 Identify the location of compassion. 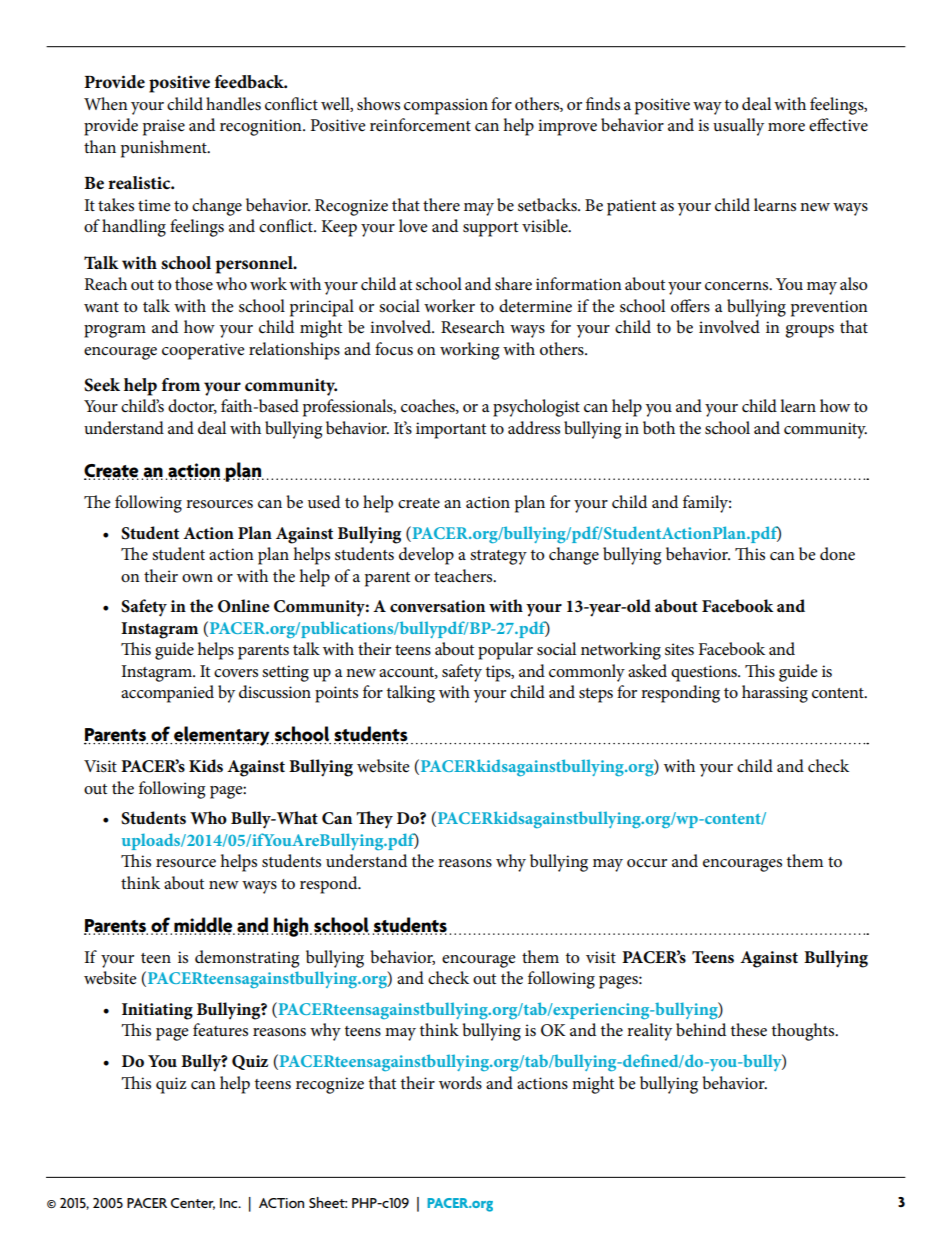
(446, 106).
